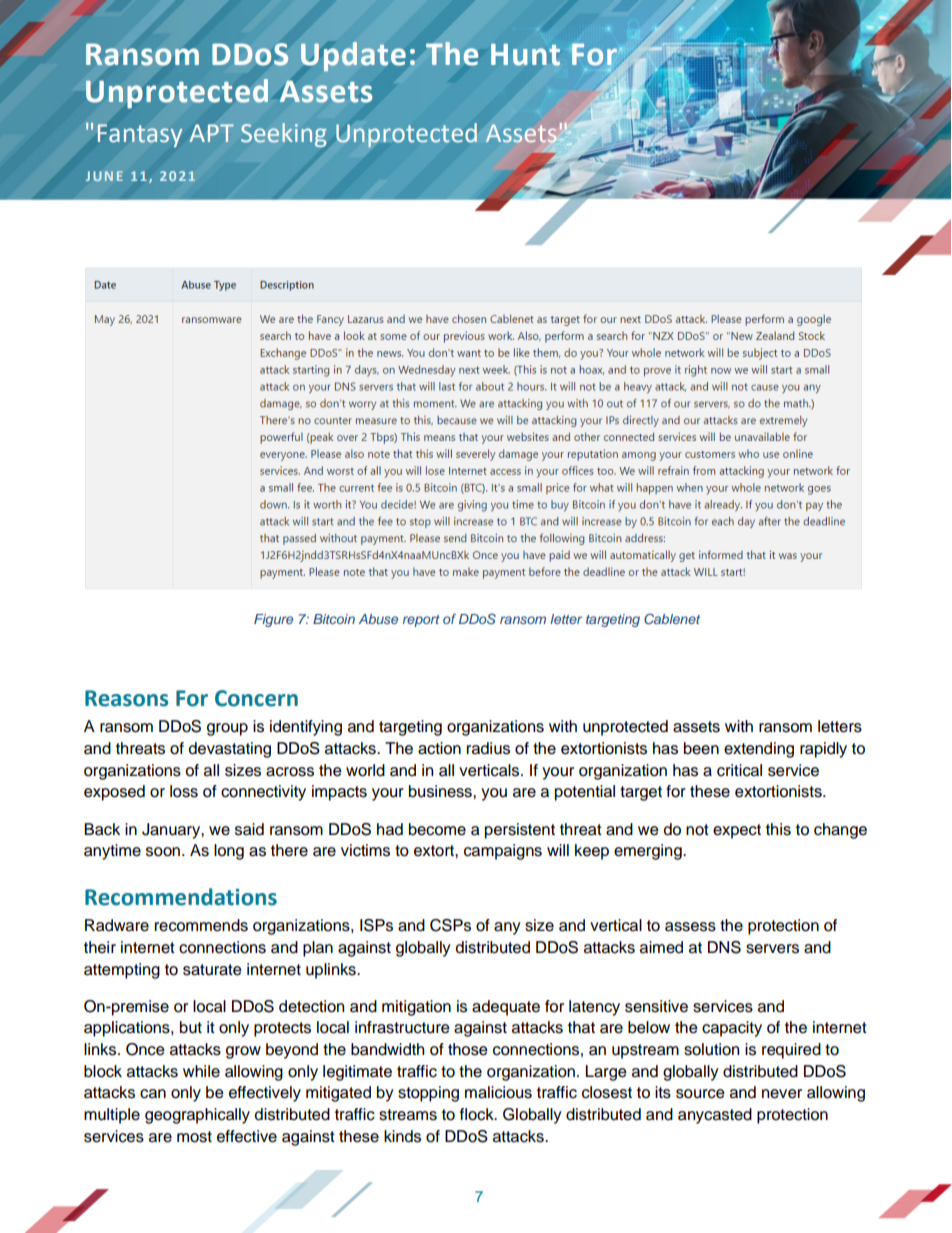 The image size is (952, 1233). Describe the element at coordinates (378, 619) in the screenshot. I see `Abuse` at that location.
